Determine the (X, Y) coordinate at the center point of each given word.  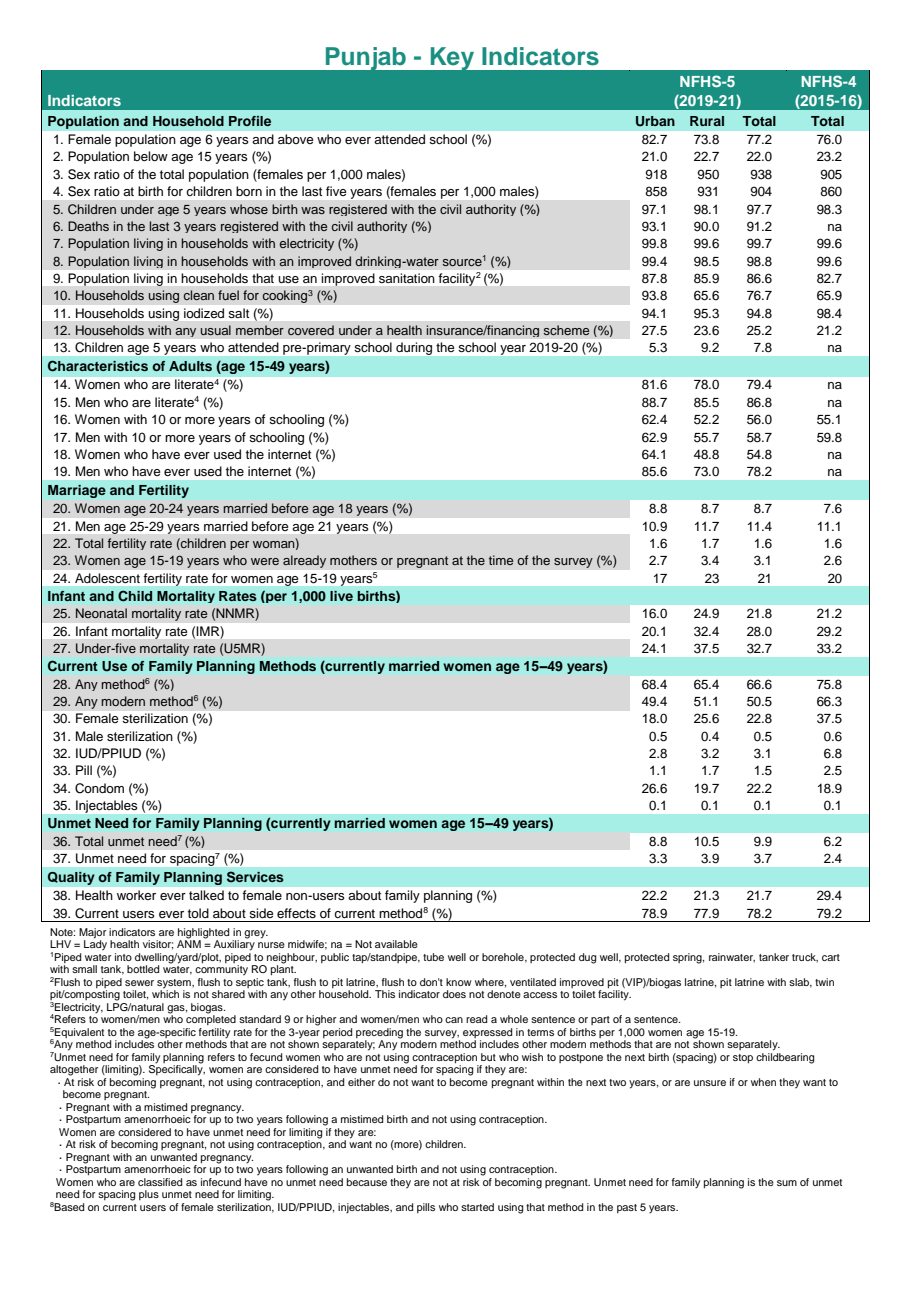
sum (787, 1183)
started (477, 1207)
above (296, 139)
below (151, 156)
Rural (707, 121)
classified (160, 1182)
